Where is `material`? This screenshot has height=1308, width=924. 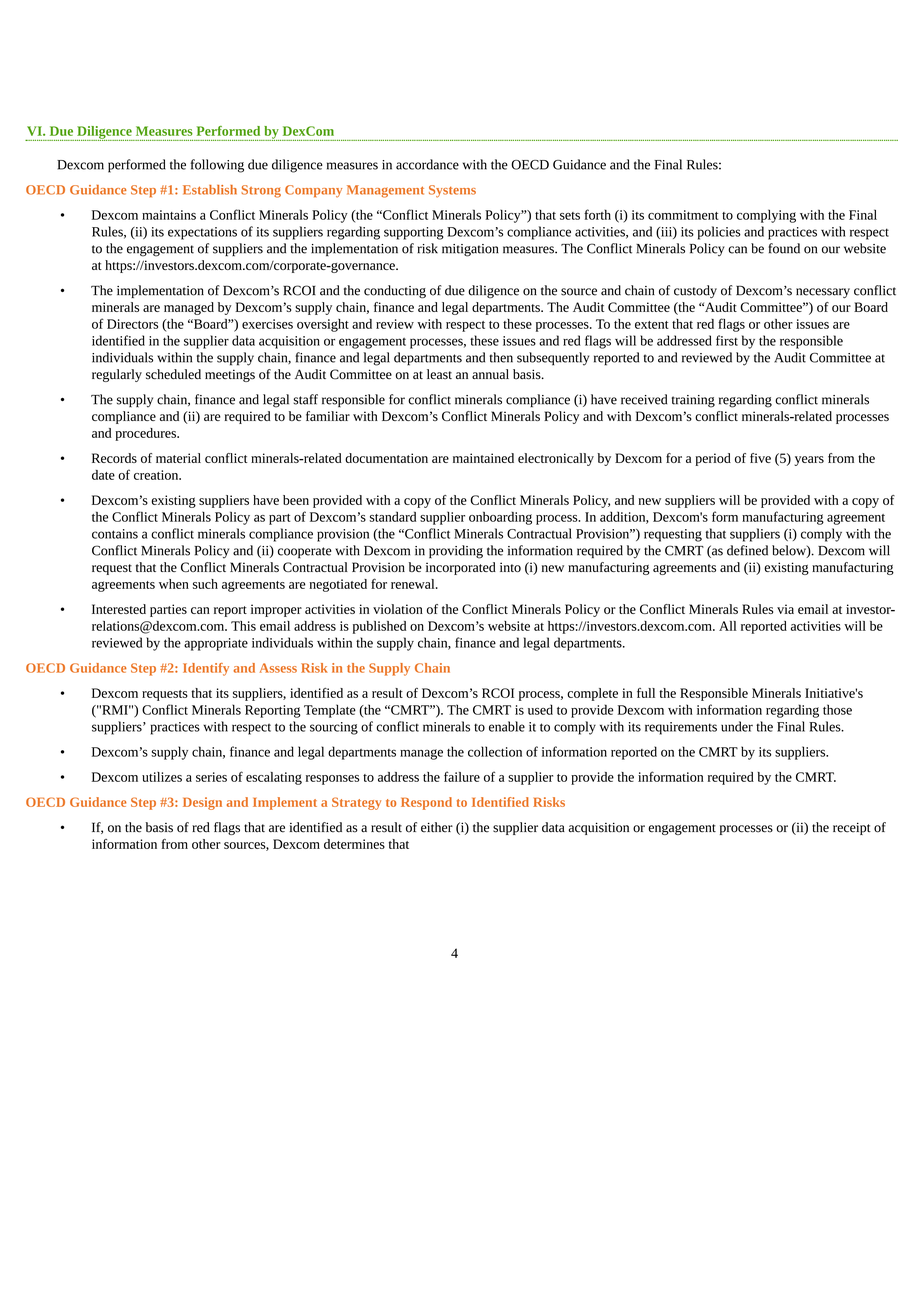
material is located at coordinates (178, 458).
